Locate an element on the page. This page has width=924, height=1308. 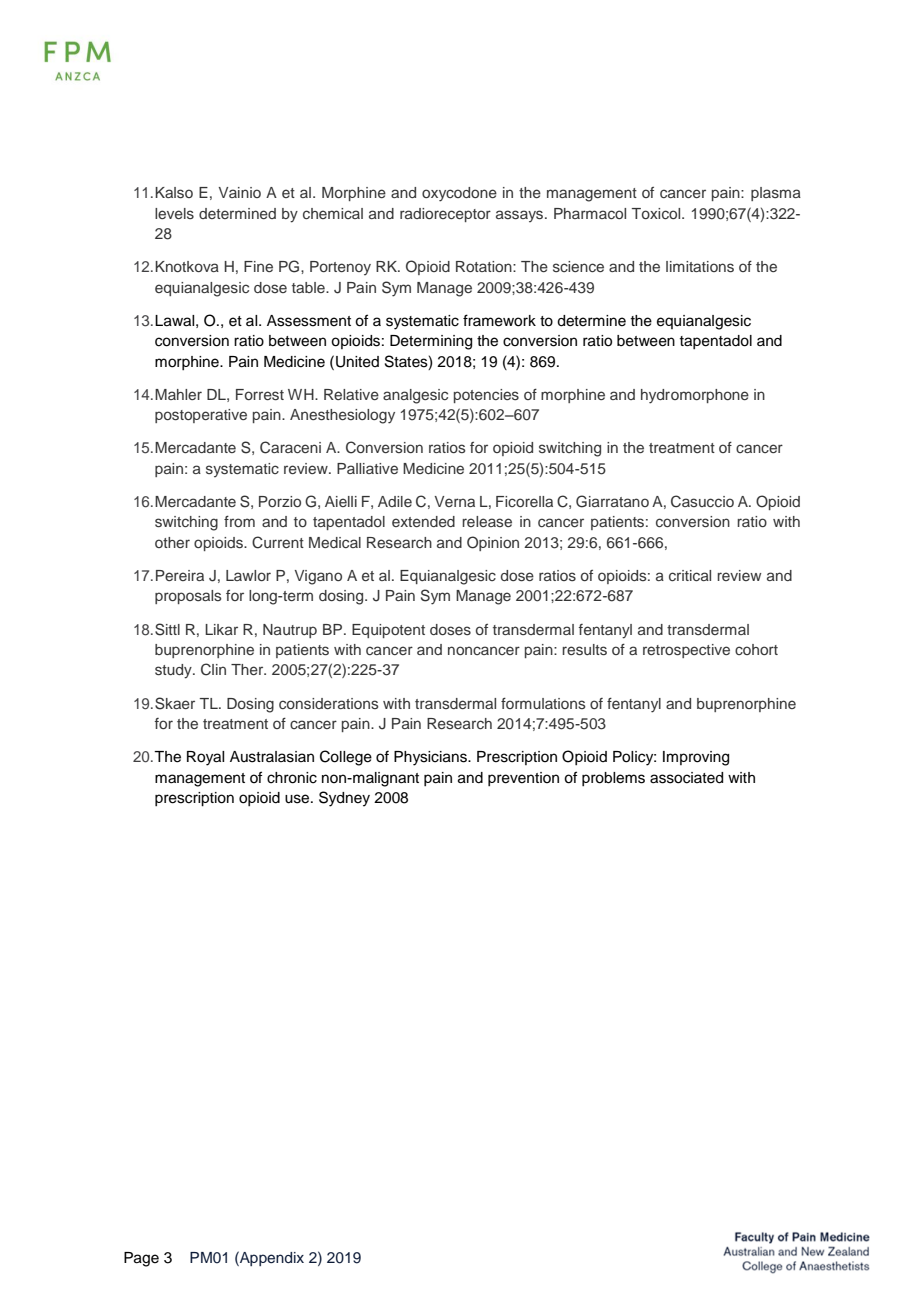
from is located at coordinates (239, 521).
